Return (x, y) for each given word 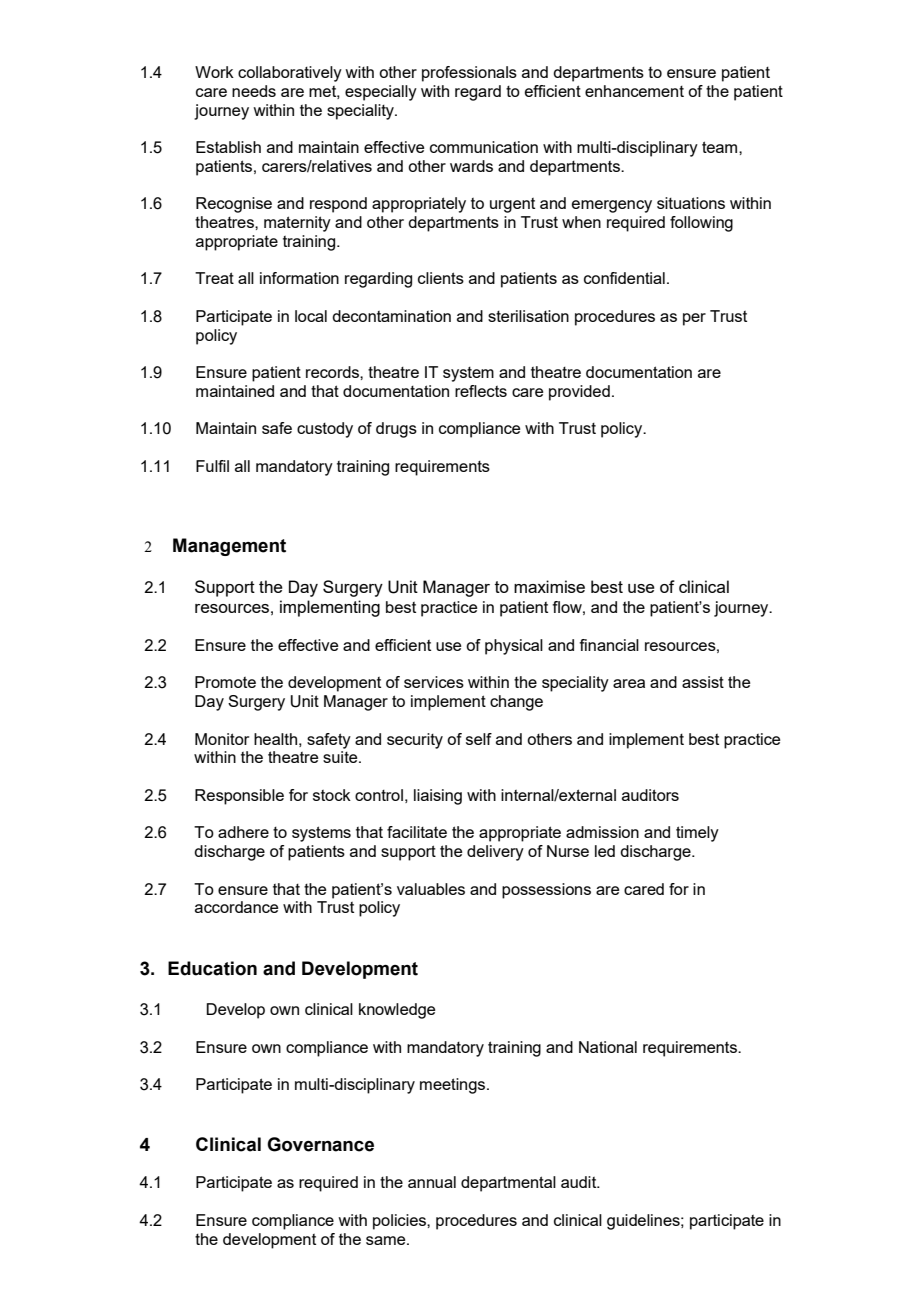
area (629, 683)
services (434, 682)
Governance (320, 1144)
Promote (225, 682)
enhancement (634, 91)
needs (254, 91)
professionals (469, 74)
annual (432, 1182)
